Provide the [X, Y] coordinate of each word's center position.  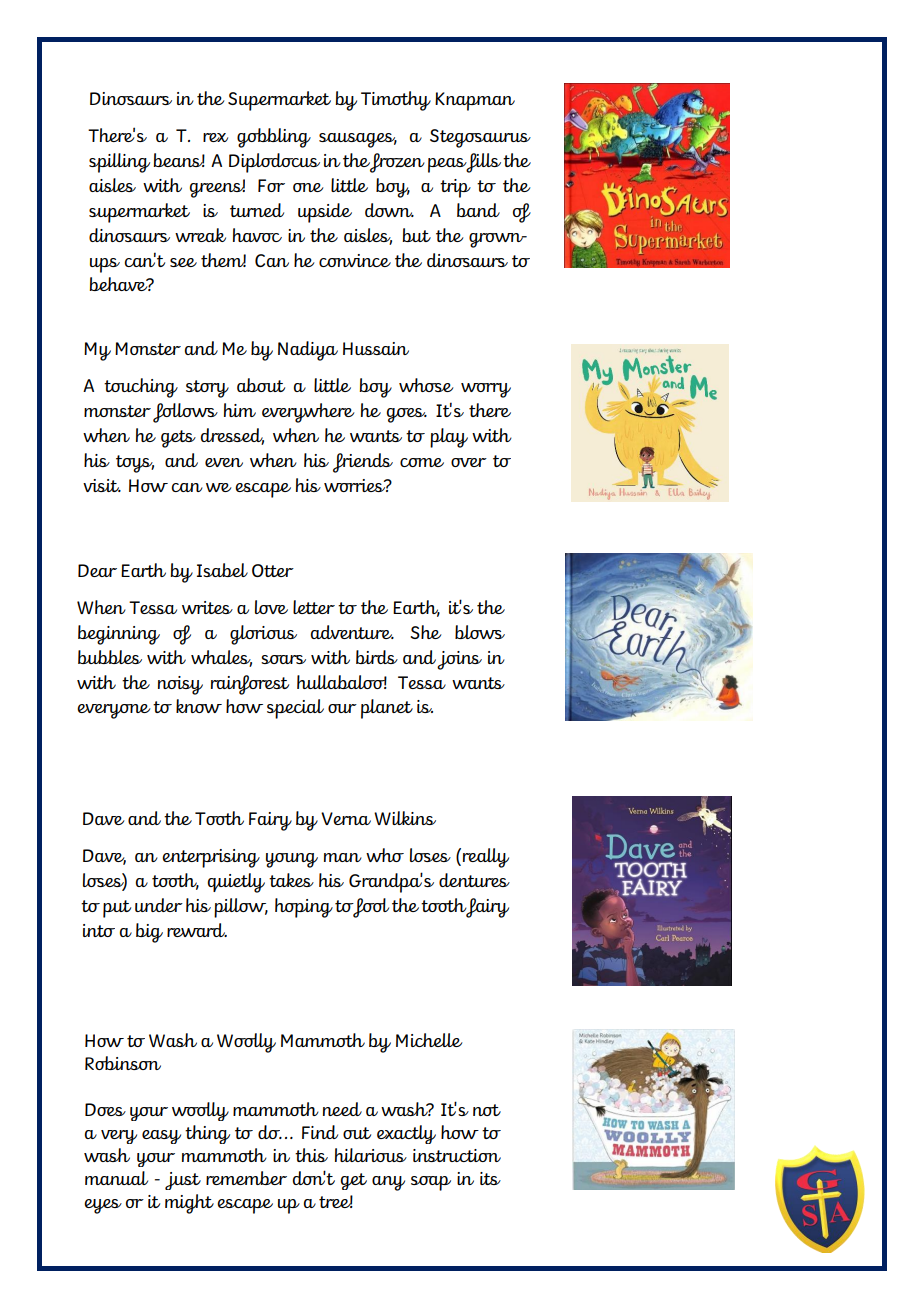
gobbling [274, 138]
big [149, 933]
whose [426, 385]
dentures [474, 880]
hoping [304, 908]
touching [141, 388]
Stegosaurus [480, 138]
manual [116, 1178]
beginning [119, 635]
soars [283, 659]
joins [459, 660]
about [261, 385]
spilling [119, 163]
